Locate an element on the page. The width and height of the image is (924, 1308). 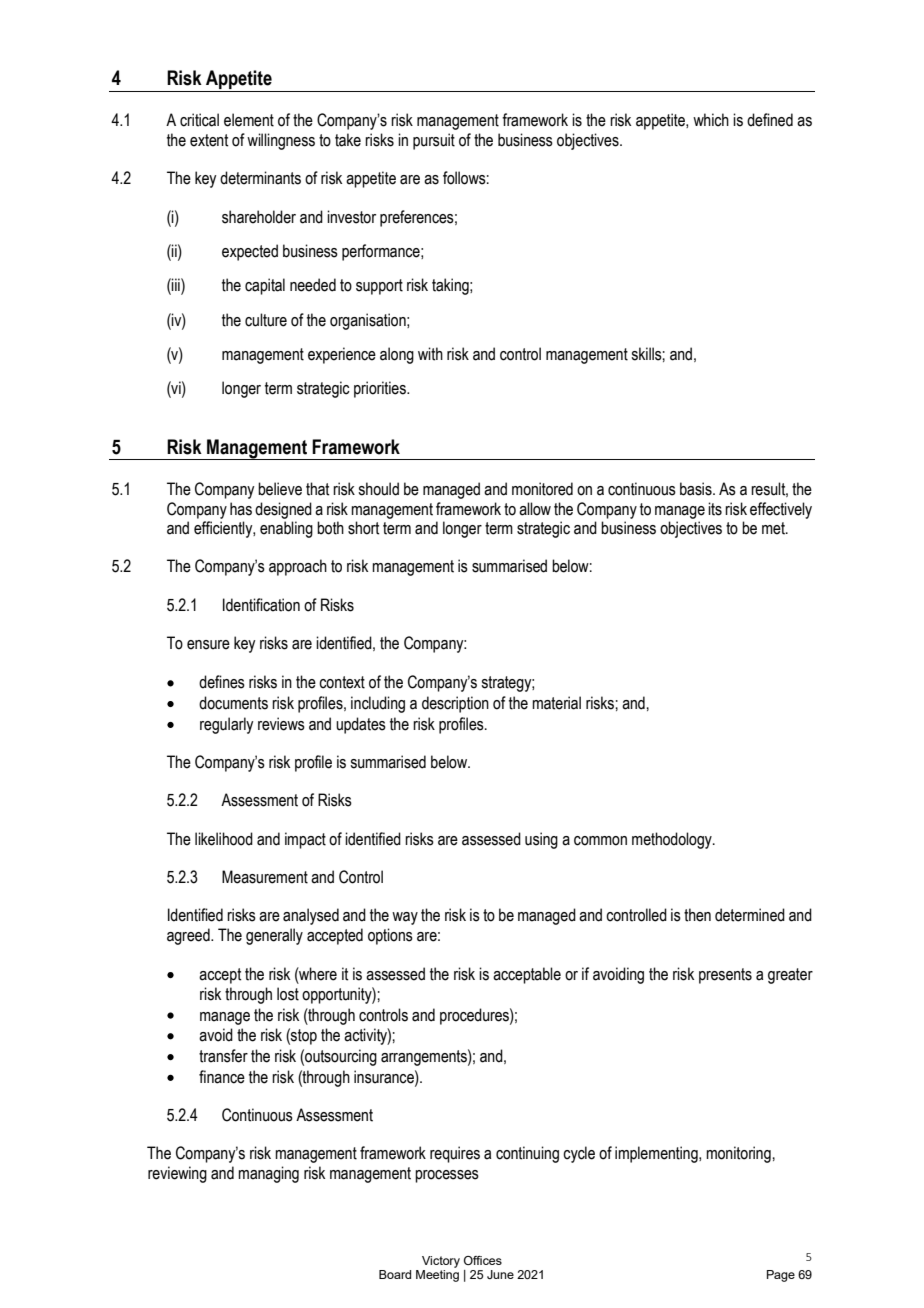
generally is located at coordinates (274, 936).
